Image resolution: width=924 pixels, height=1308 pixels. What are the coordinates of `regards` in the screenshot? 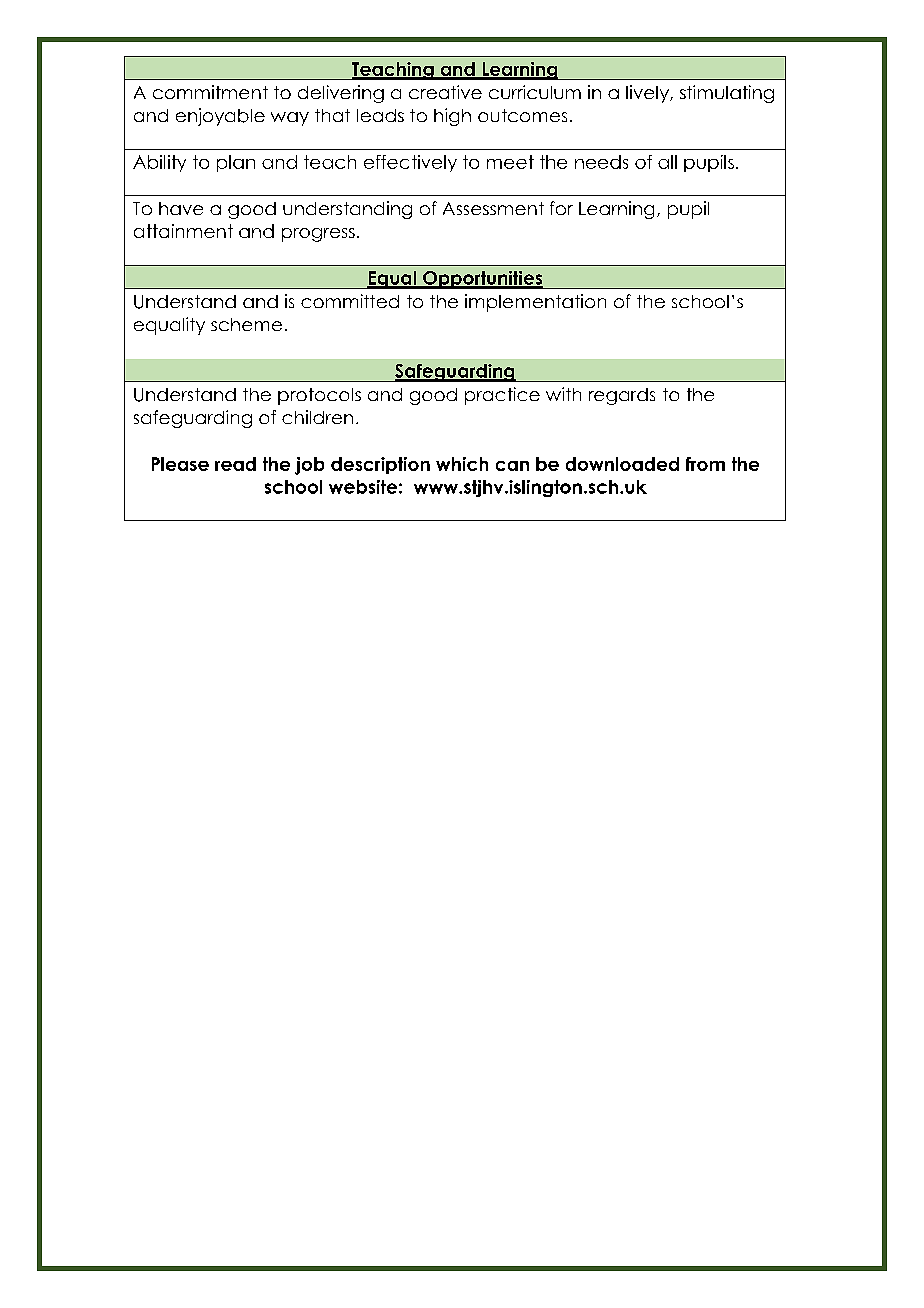 It's located at (622, 396).
